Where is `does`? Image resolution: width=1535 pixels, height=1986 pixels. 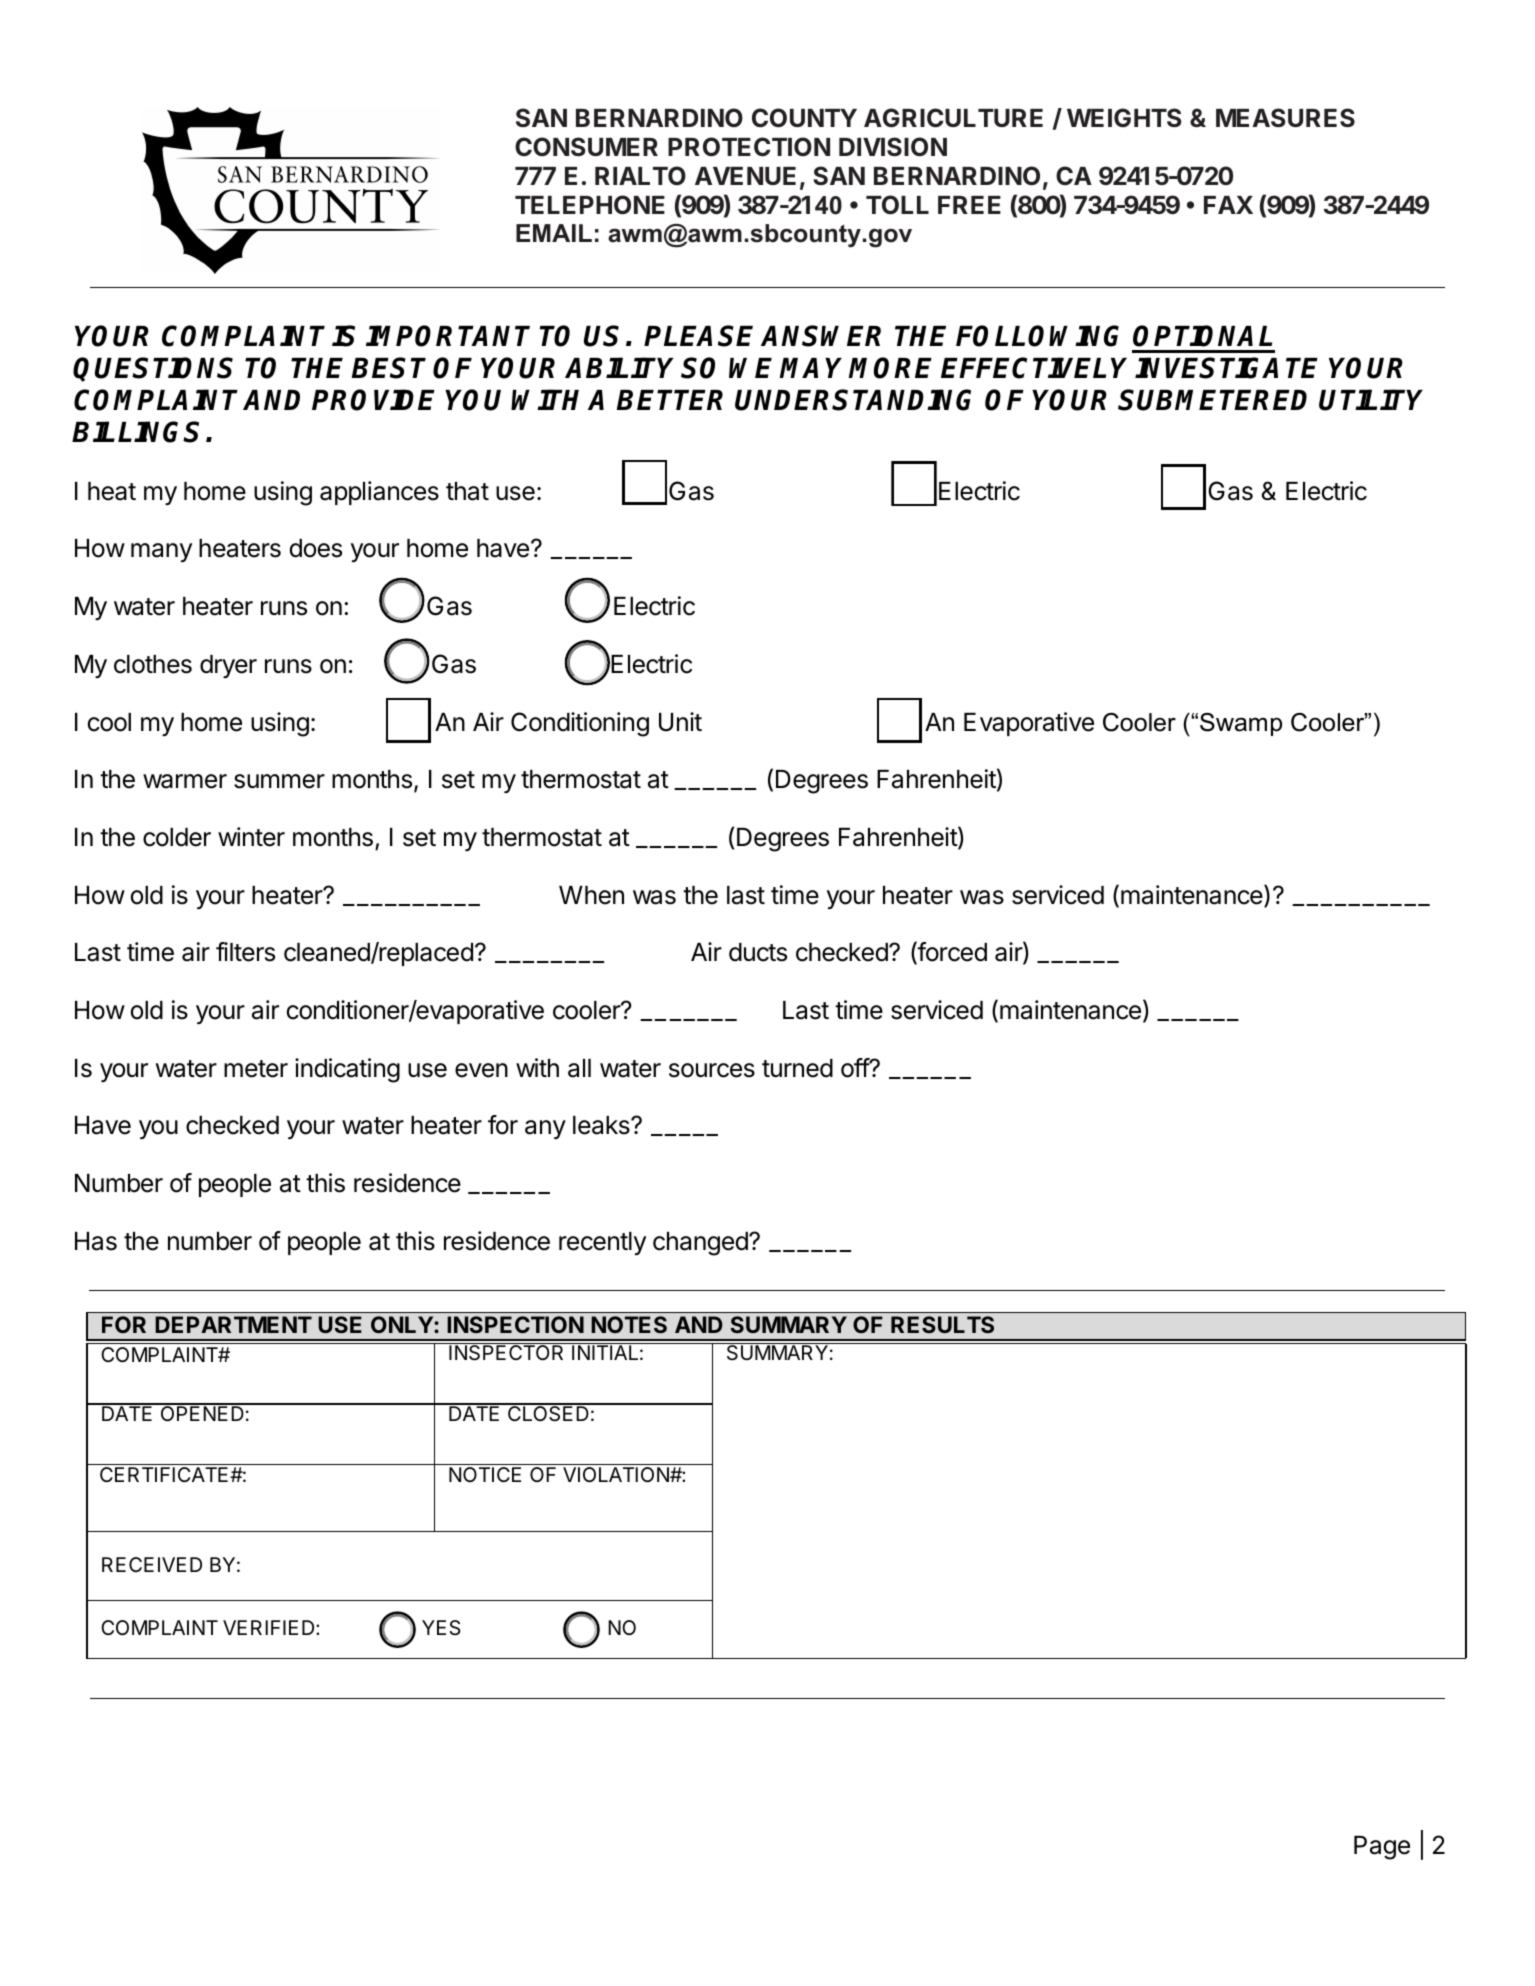
does is located at coordinates (316, 548).
